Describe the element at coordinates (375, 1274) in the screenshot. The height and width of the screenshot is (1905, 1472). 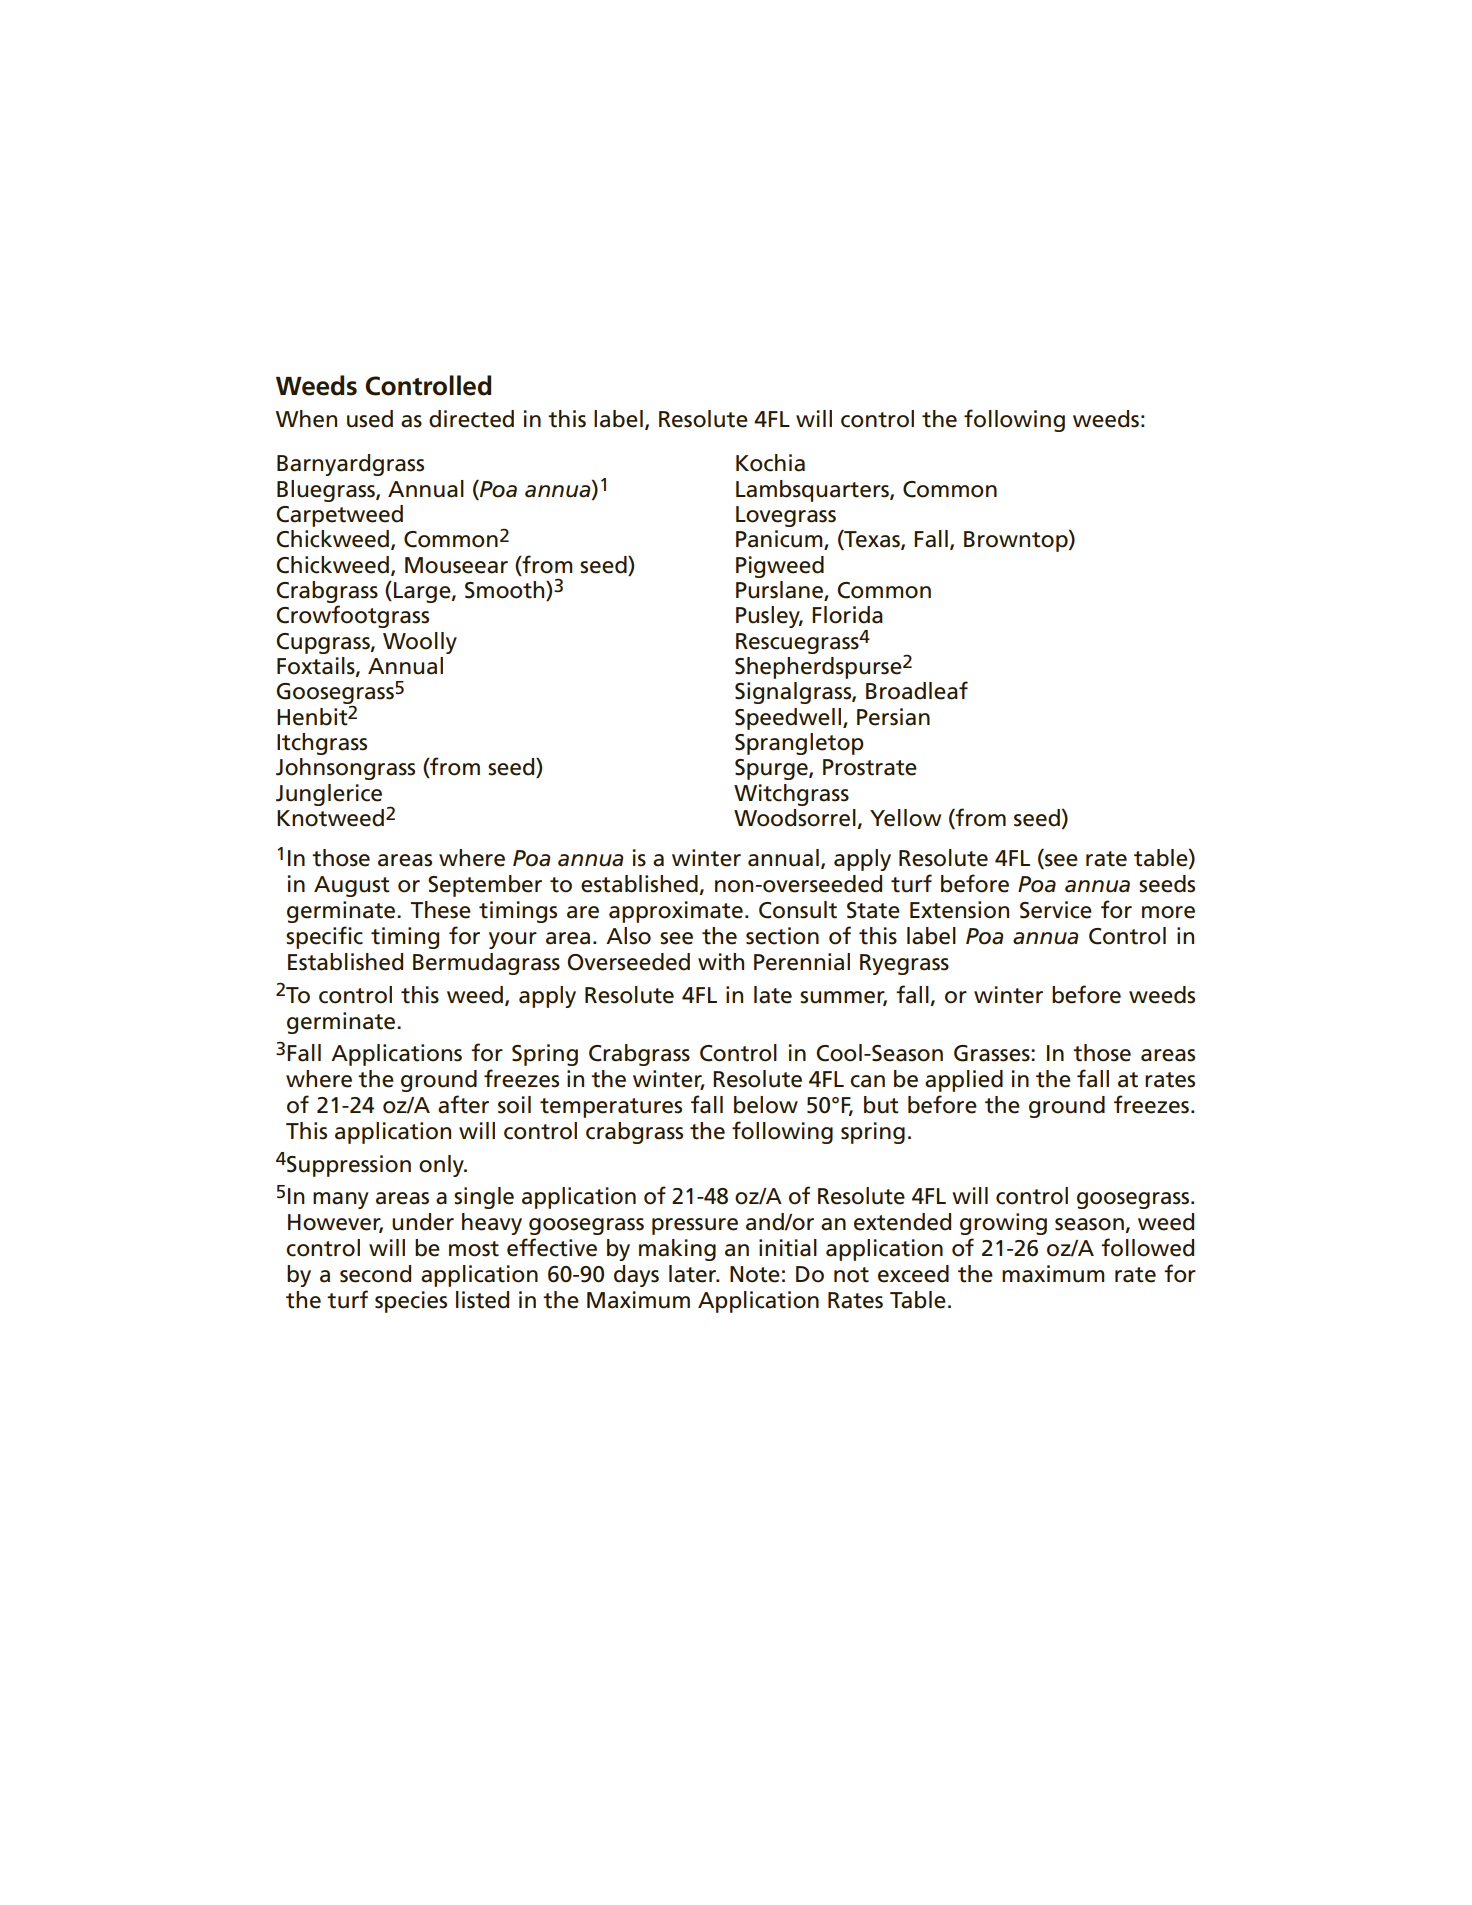
I see `second` at that location.
